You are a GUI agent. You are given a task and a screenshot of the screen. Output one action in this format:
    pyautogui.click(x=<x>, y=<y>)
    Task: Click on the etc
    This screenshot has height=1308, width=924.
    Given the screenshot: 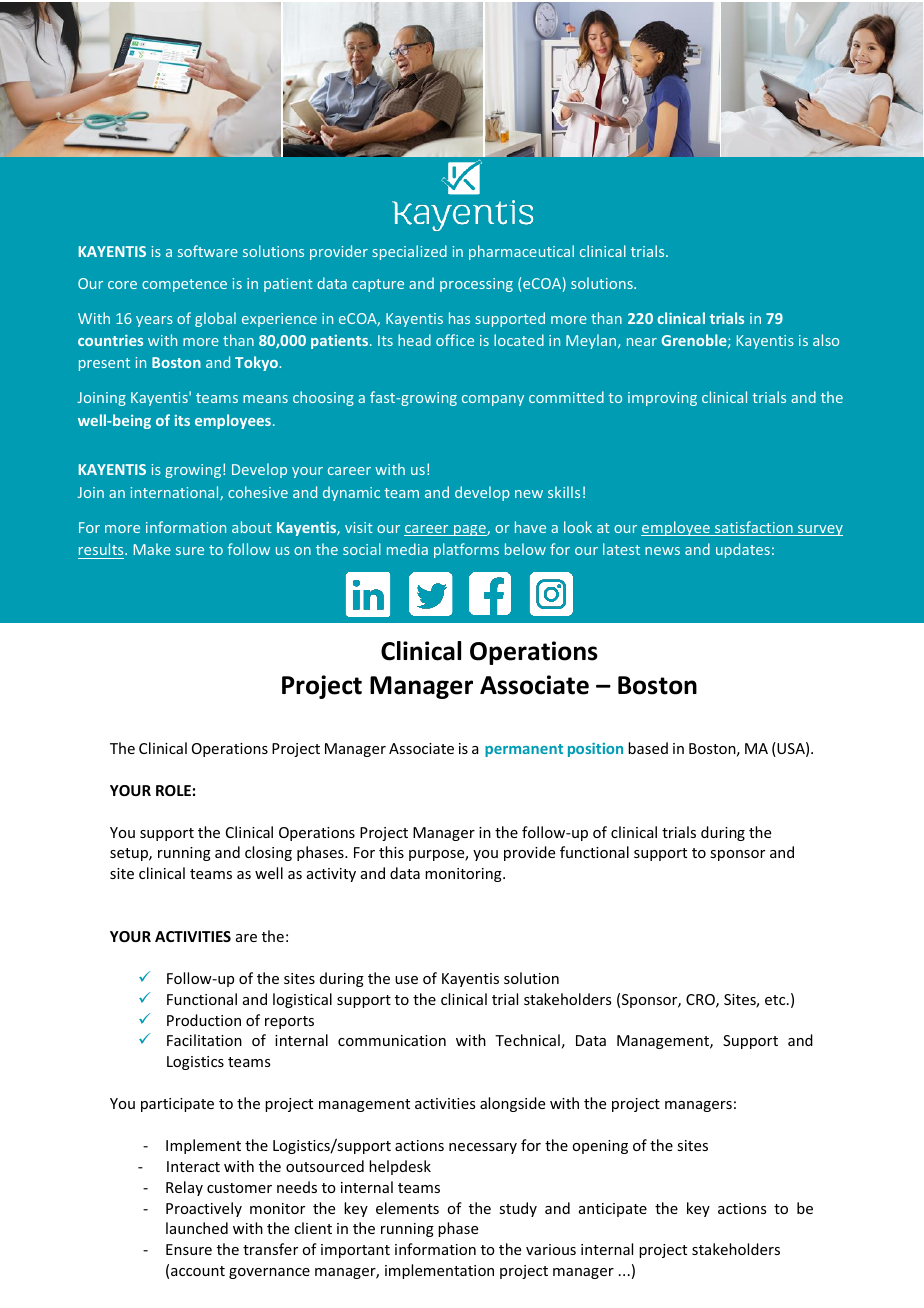 What is the action you would take?
    pyautogui.click(x=776, y=1000)
